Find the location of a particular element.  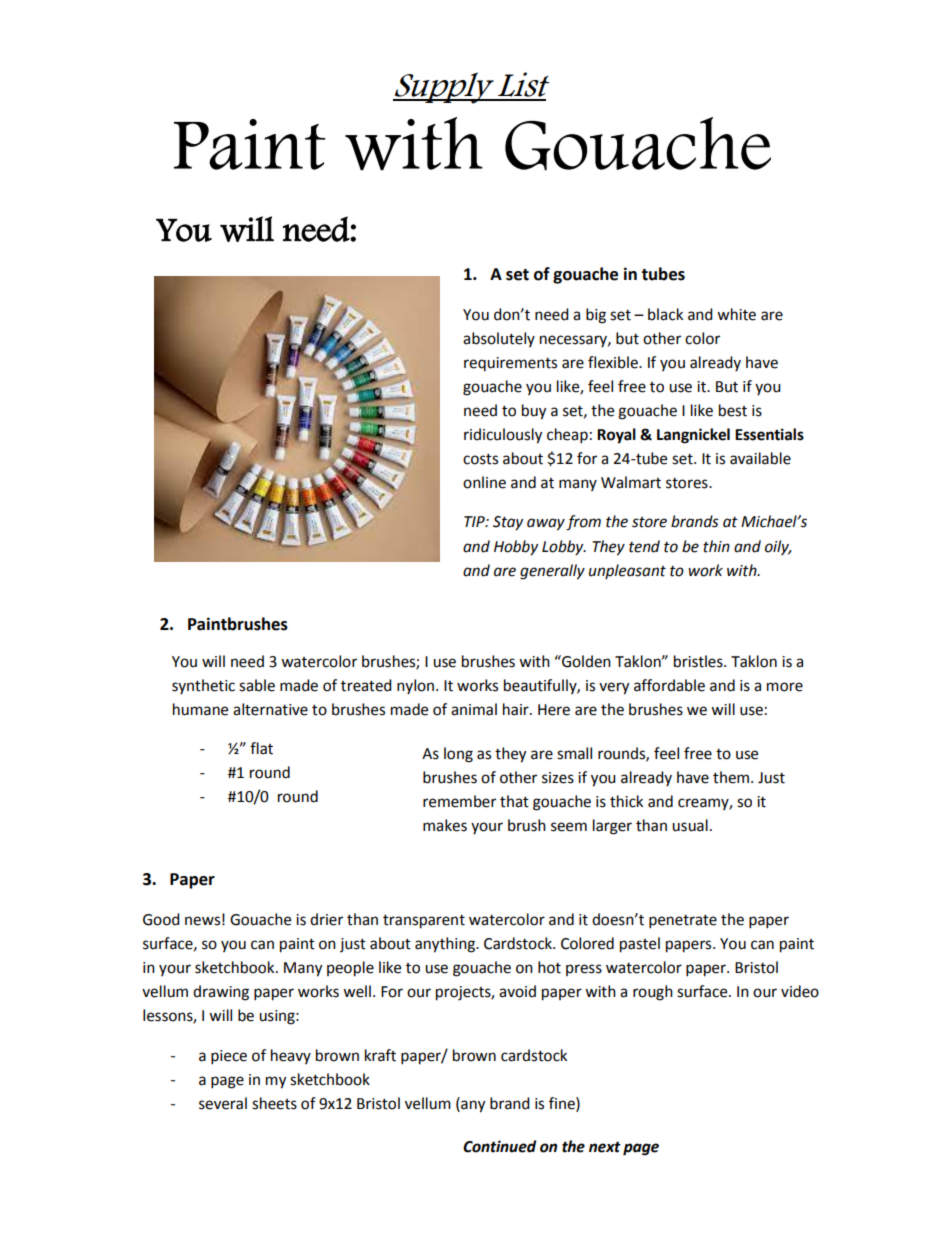

generally is located at coordinates (552, 572).
